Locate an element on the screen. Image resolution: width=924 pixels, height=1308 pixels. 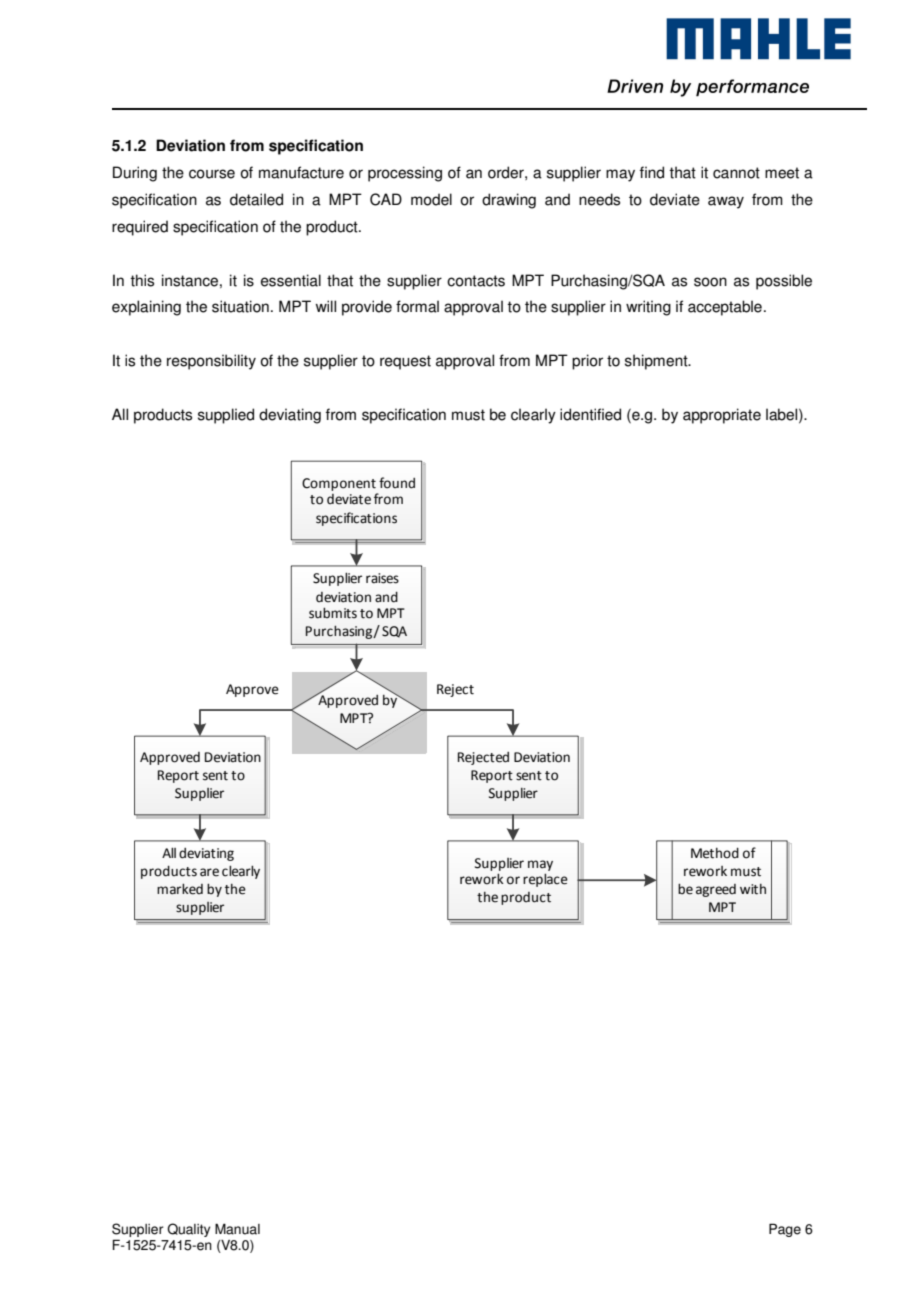
marked is located at coordinates (180, 889).
